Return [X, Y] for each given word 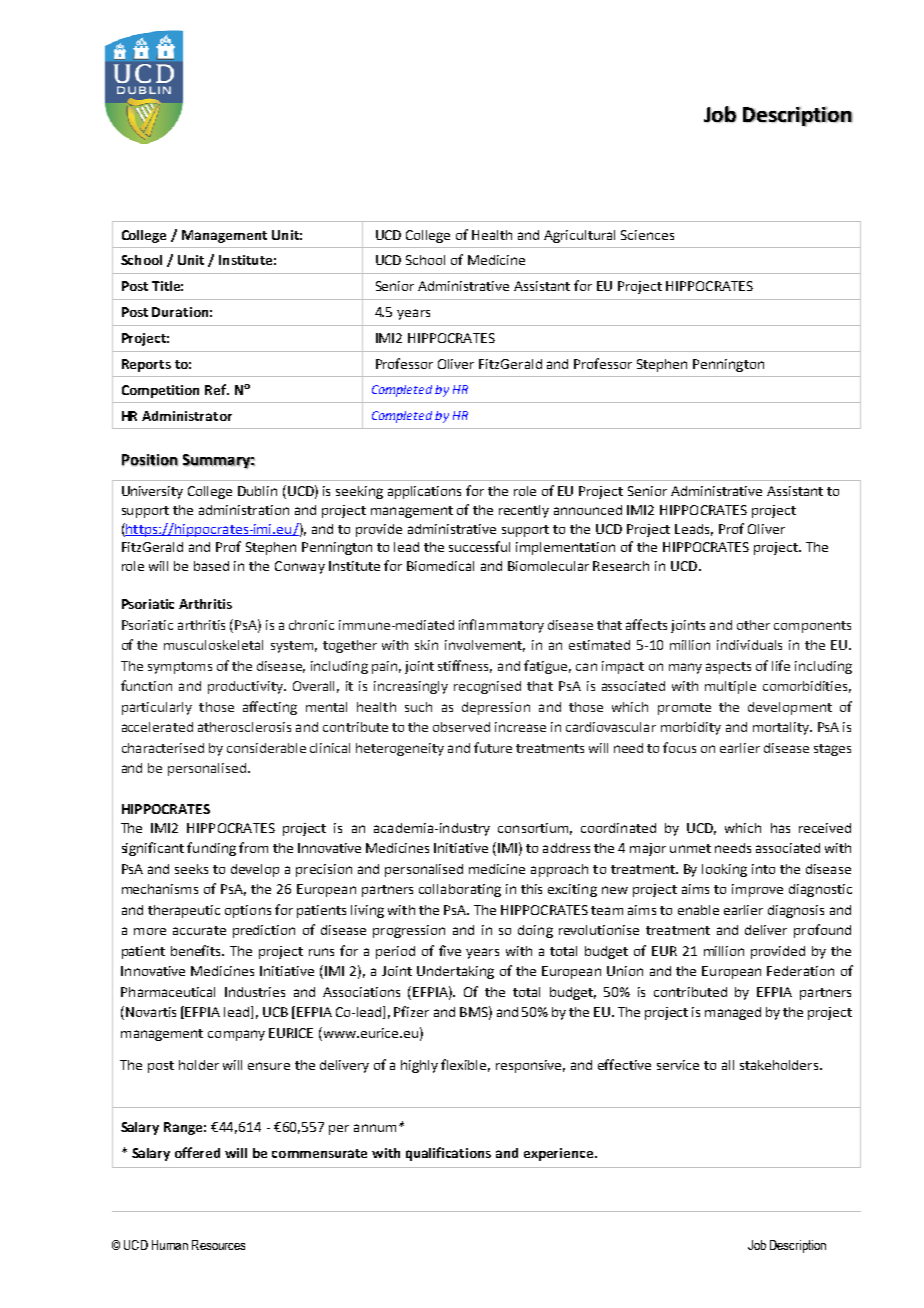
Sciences [647, 235]
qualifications [448, 1154]
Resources [218, 1245]
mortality [782, 728]
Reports [146, 365]
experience [560, 1154]
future [493, 747]
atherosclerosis [244, 727]
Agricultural [579, 236]
